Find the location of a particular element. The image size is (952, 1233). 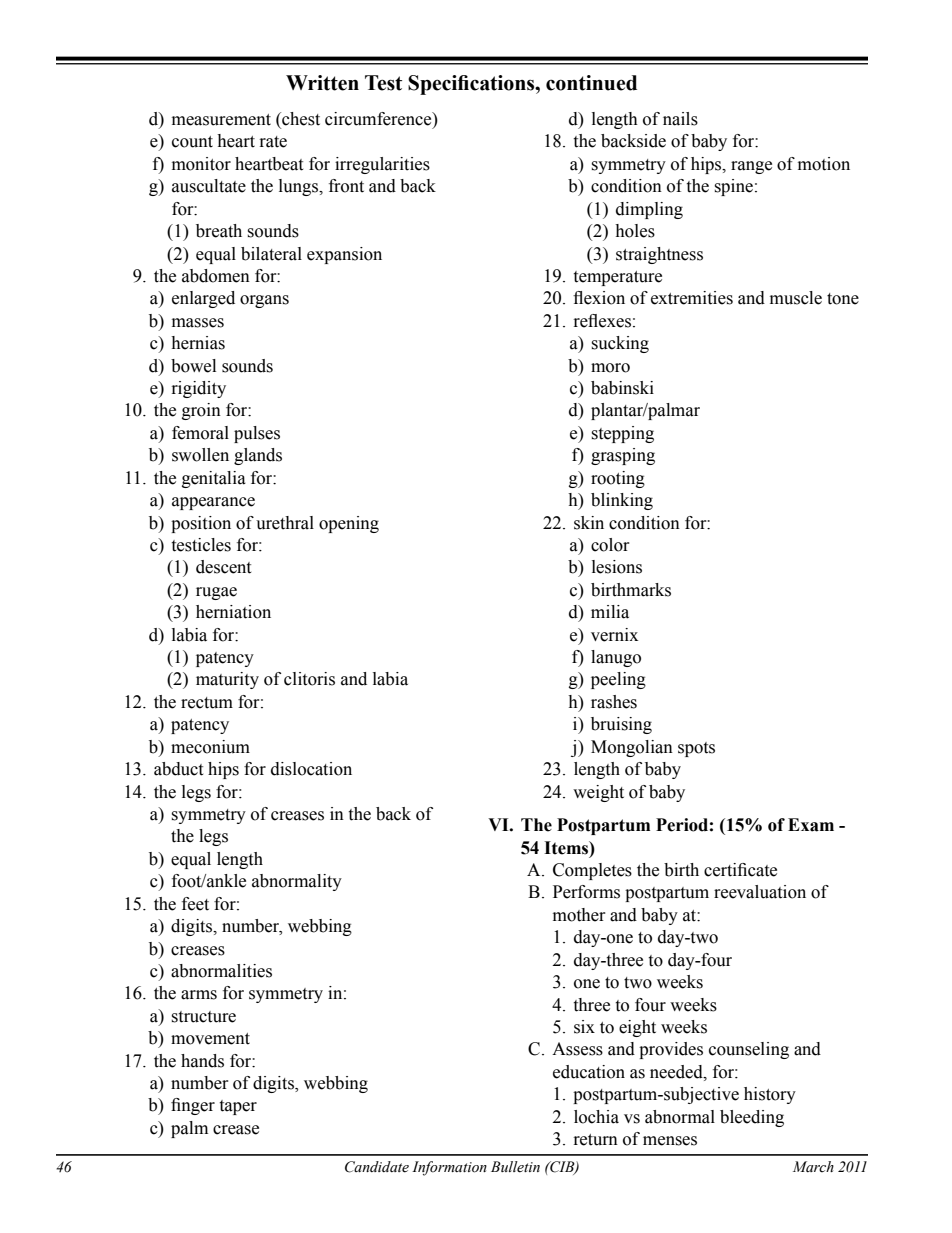

Bulletin is located at coordinates (515, 1167).
